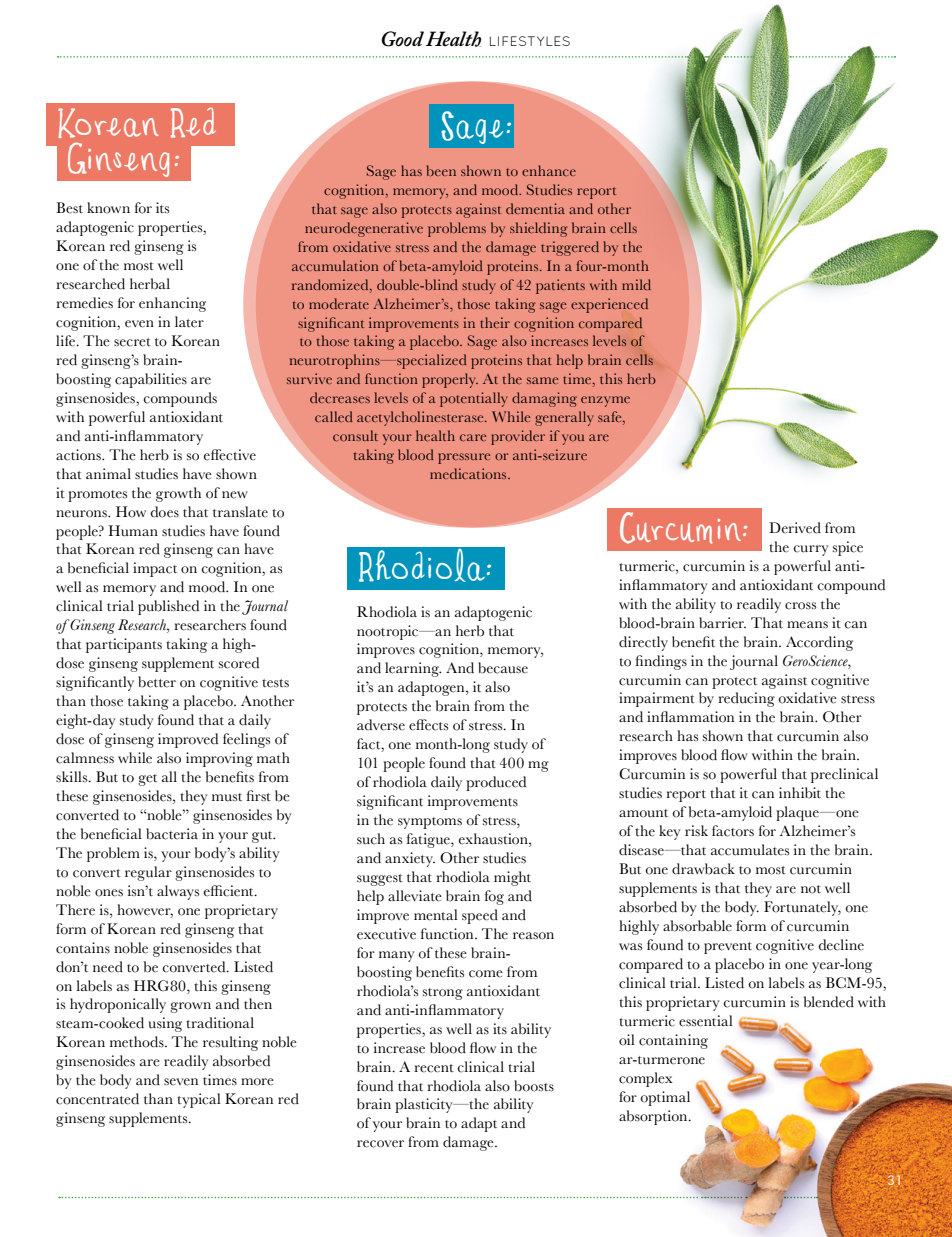 This screenshot has width=952, height=1237. I want to click on get, so click(147, 780).
